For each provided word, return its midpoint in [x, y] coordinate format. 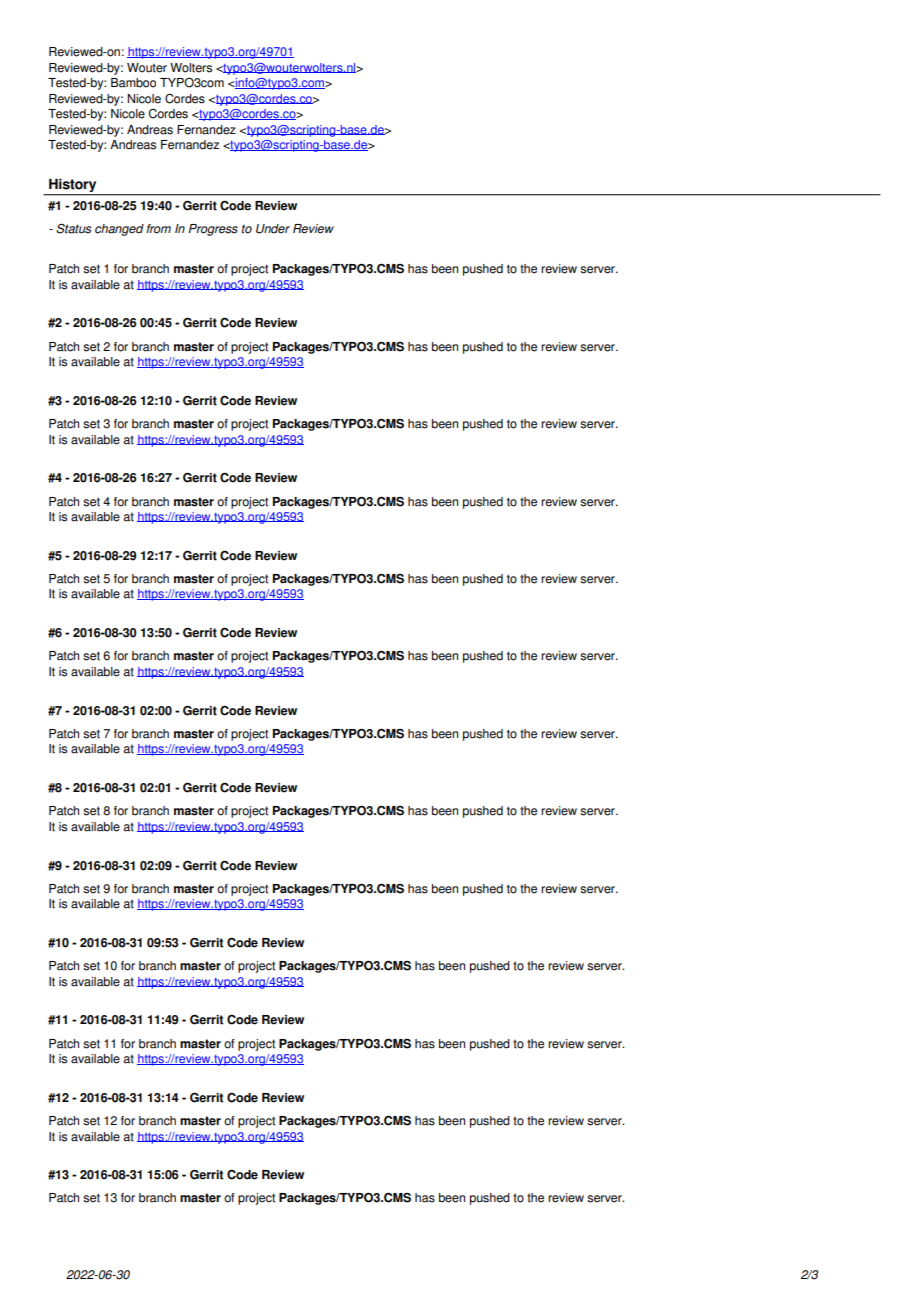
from [158, 229]
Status [73, 228]
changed [119, 230]
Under [273, 229]
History [72, 185]
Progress [213, 230]
